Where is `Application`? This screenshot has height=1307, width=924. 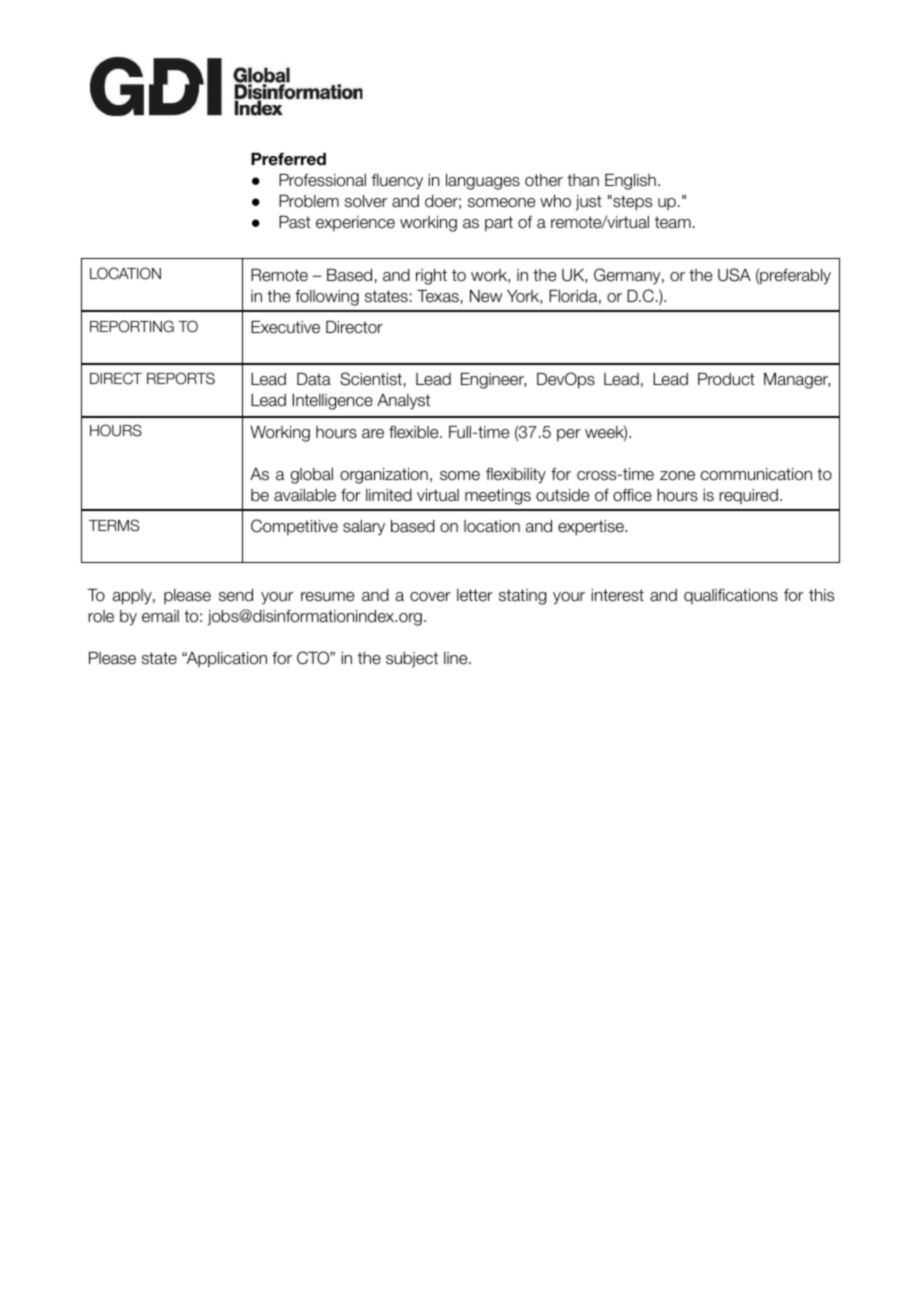 Application is located at coordinates (226, 660).
